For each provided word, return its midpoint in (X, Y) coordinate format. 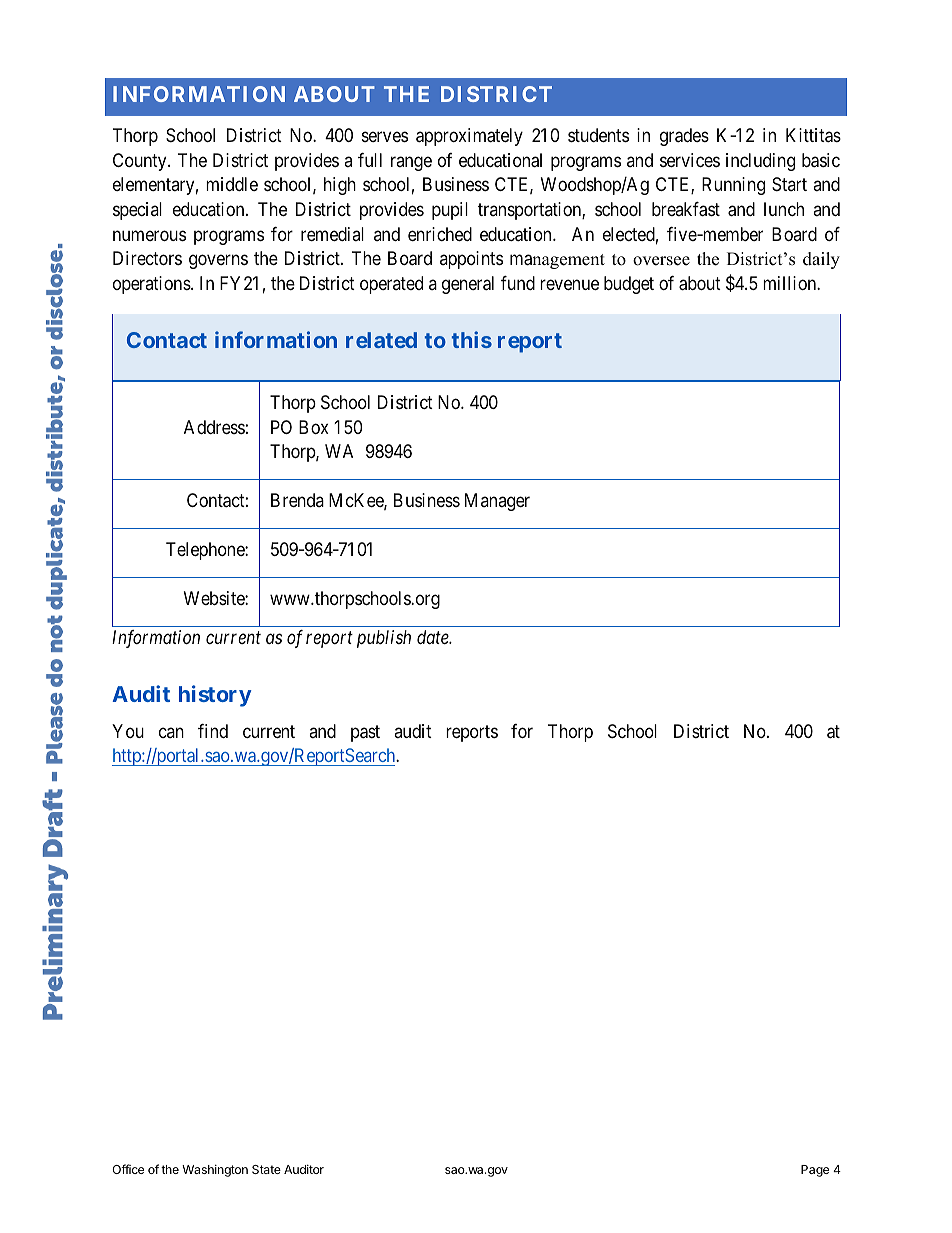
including (760, 162)
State (266, 1169)
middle (232, 184)
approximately (469, 137)
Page (815, 1171)
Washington (215, 1171)
